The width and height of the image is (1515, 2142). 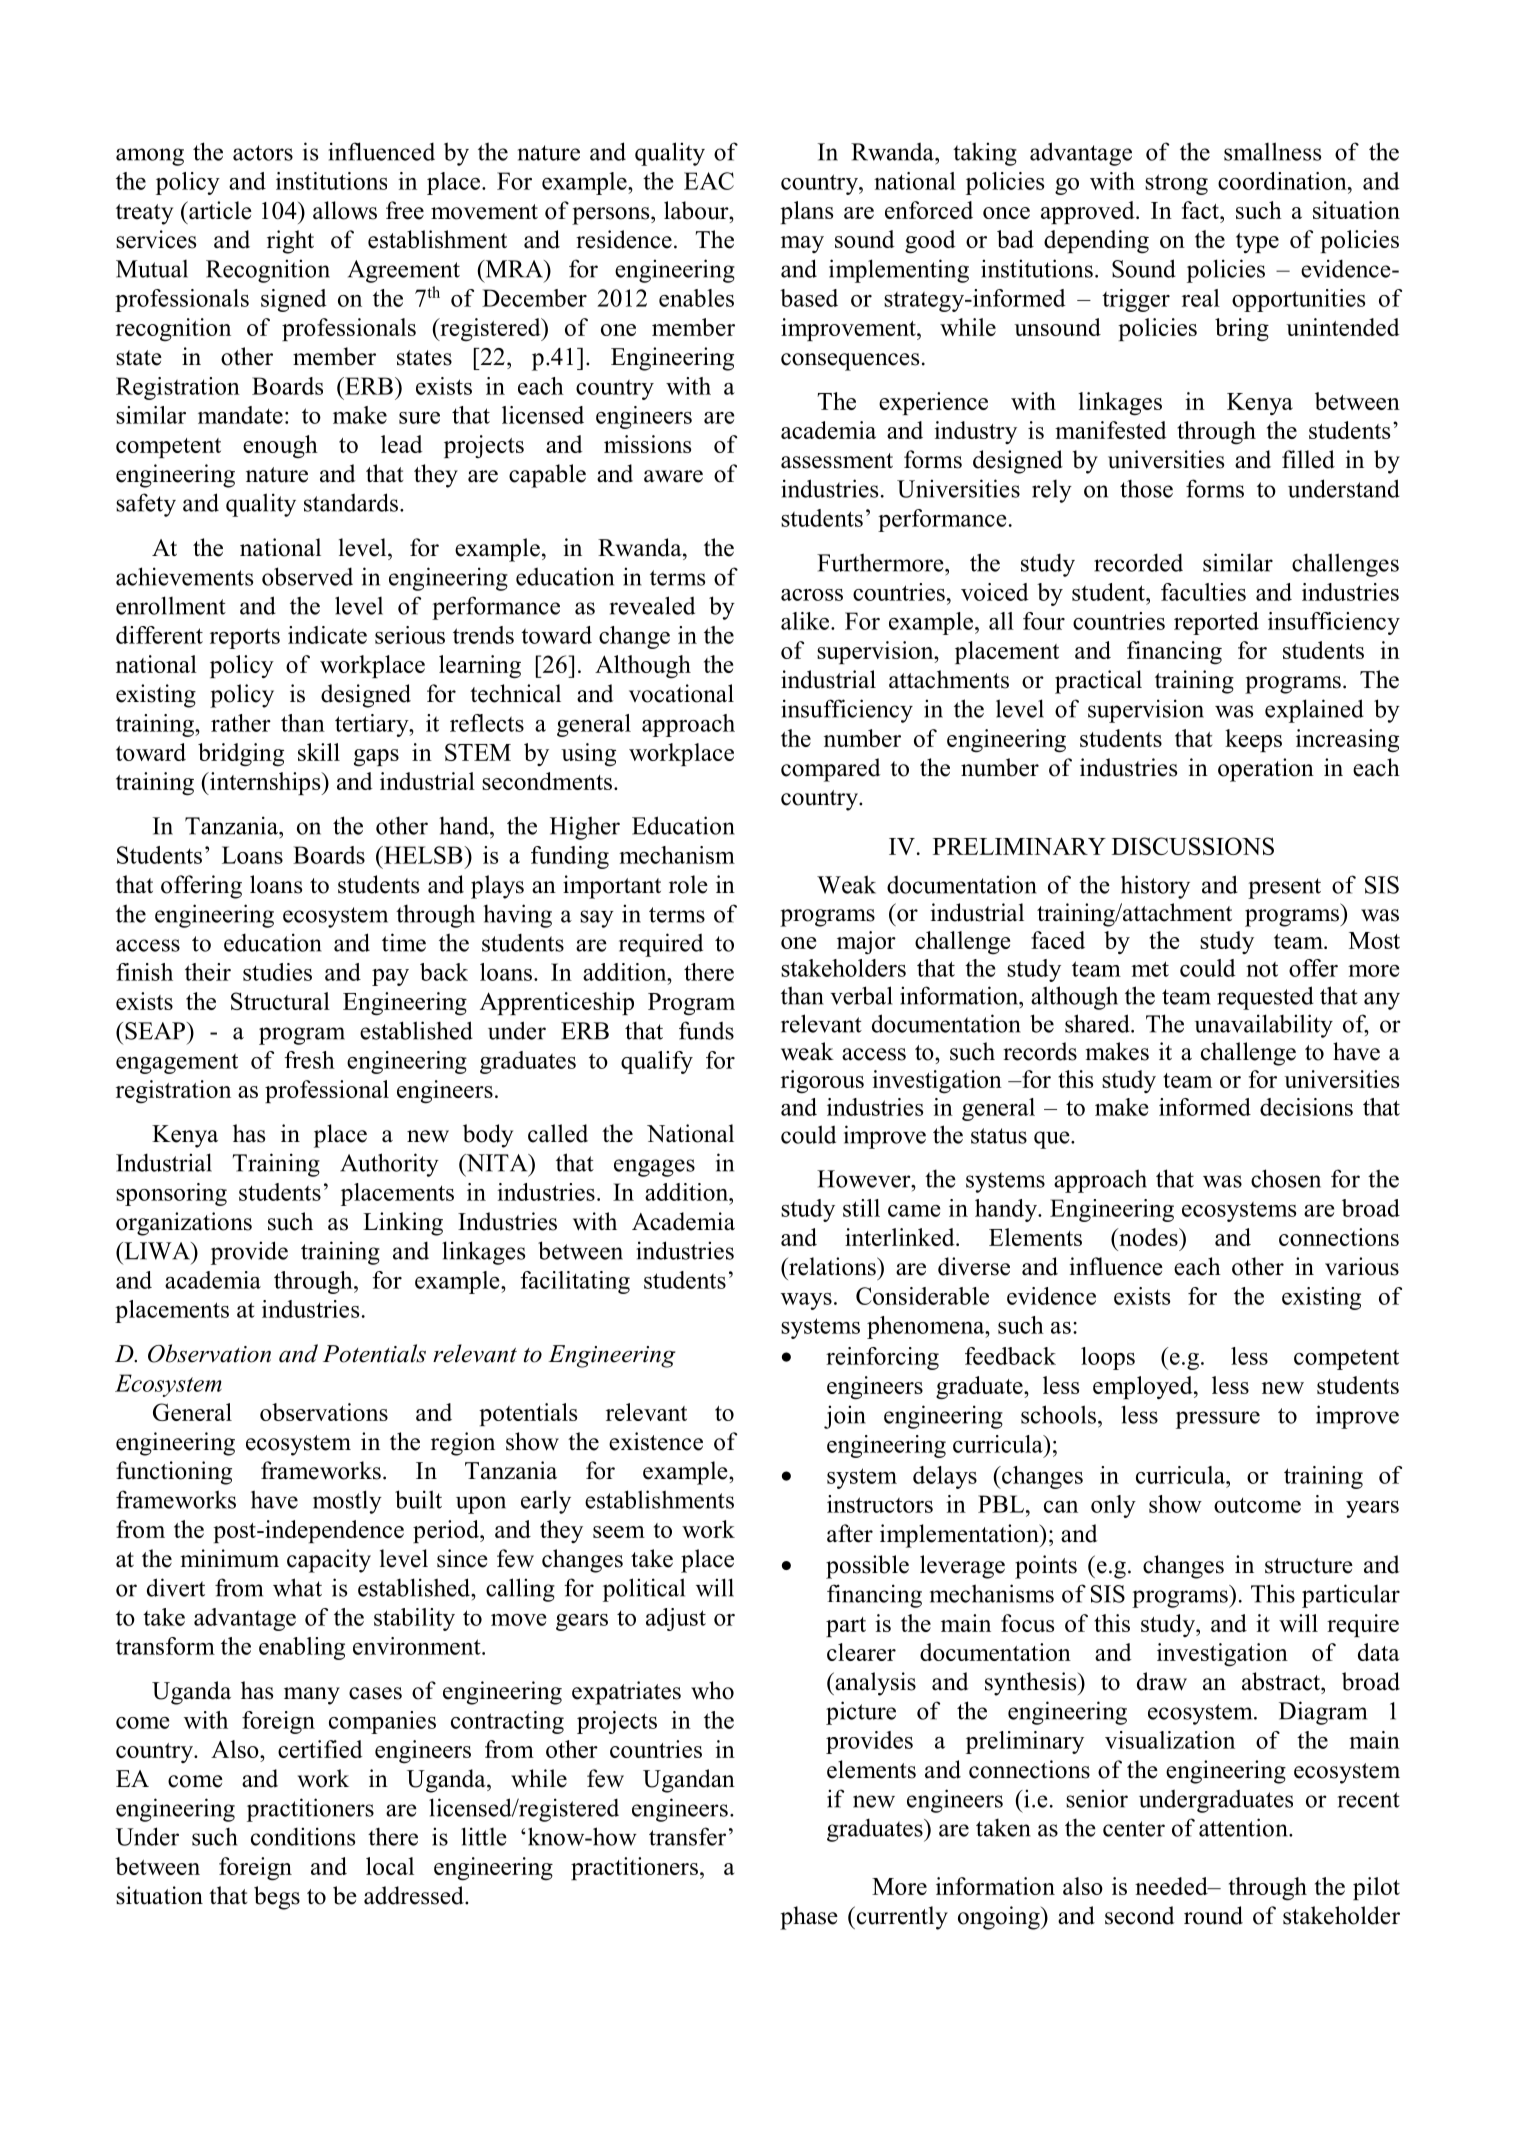 I want to click on functioning, so click(x=174, y=1473).
